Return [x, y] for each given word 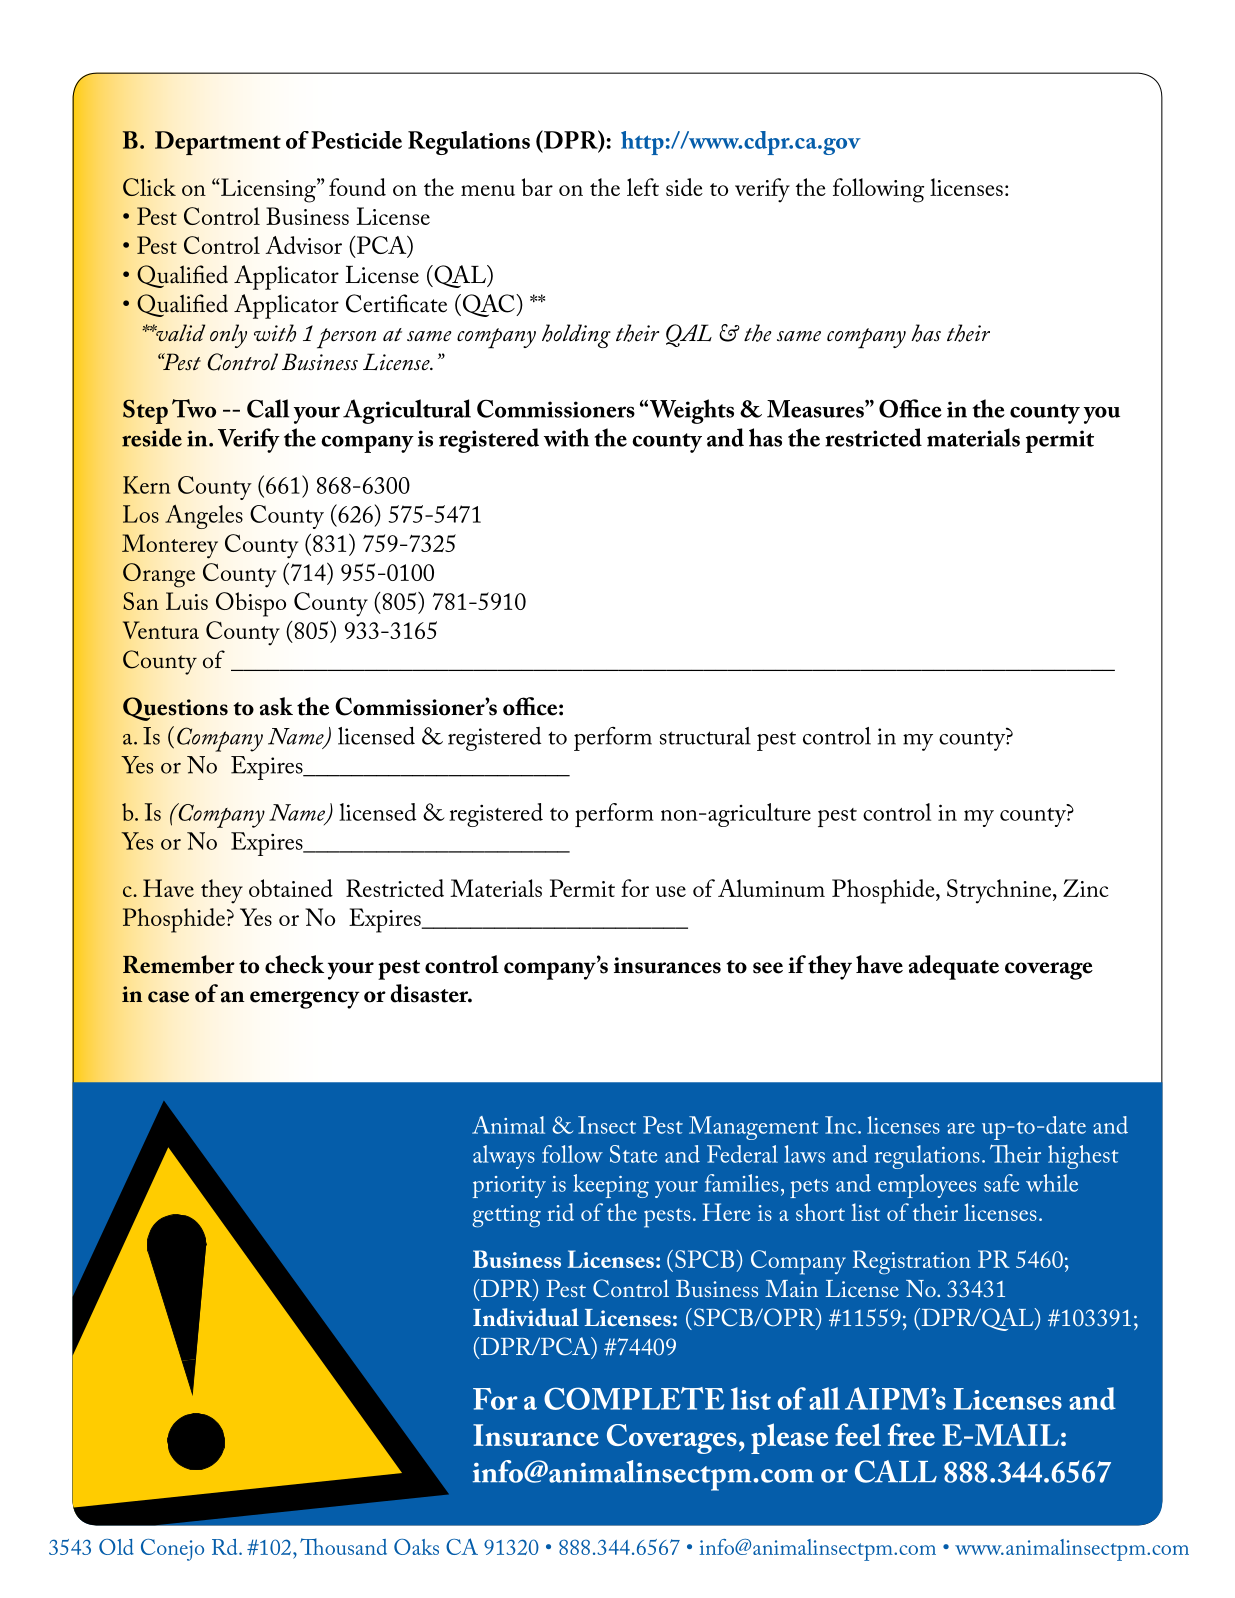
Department [218, 143]
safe [1001, 1183]
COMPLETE [634, 1398]
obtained [291, 888]
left [643, 187]
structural [705, 736]
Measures [816, 409]
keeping [611, 1186]
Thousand [343, 1546]
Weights [690, 411]
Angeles [204, 516]
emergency [305, 1000]
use [671, 891]
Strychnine [1000, 891]
